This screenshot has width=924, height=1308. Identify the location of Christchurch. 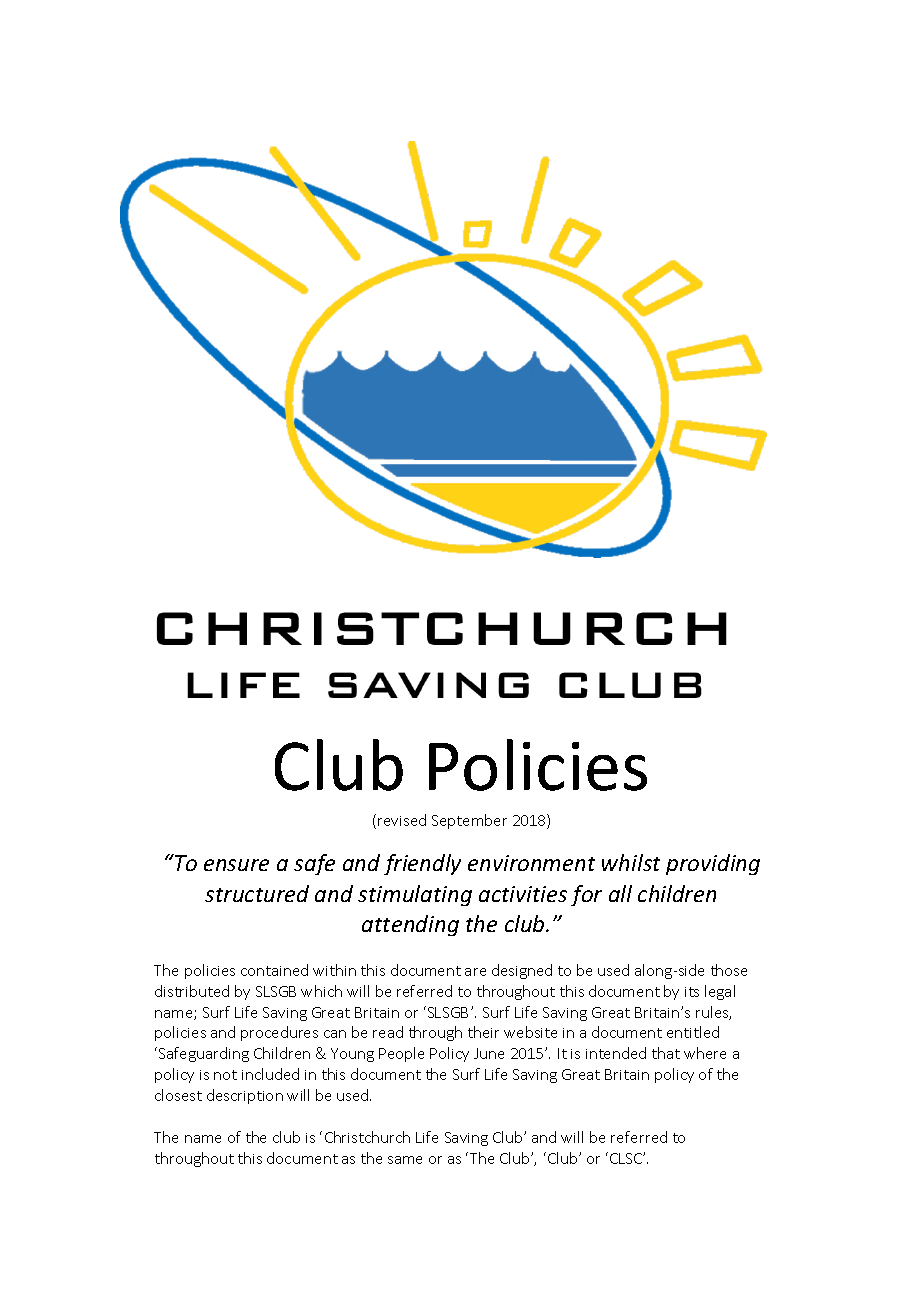
(367, 1137).
